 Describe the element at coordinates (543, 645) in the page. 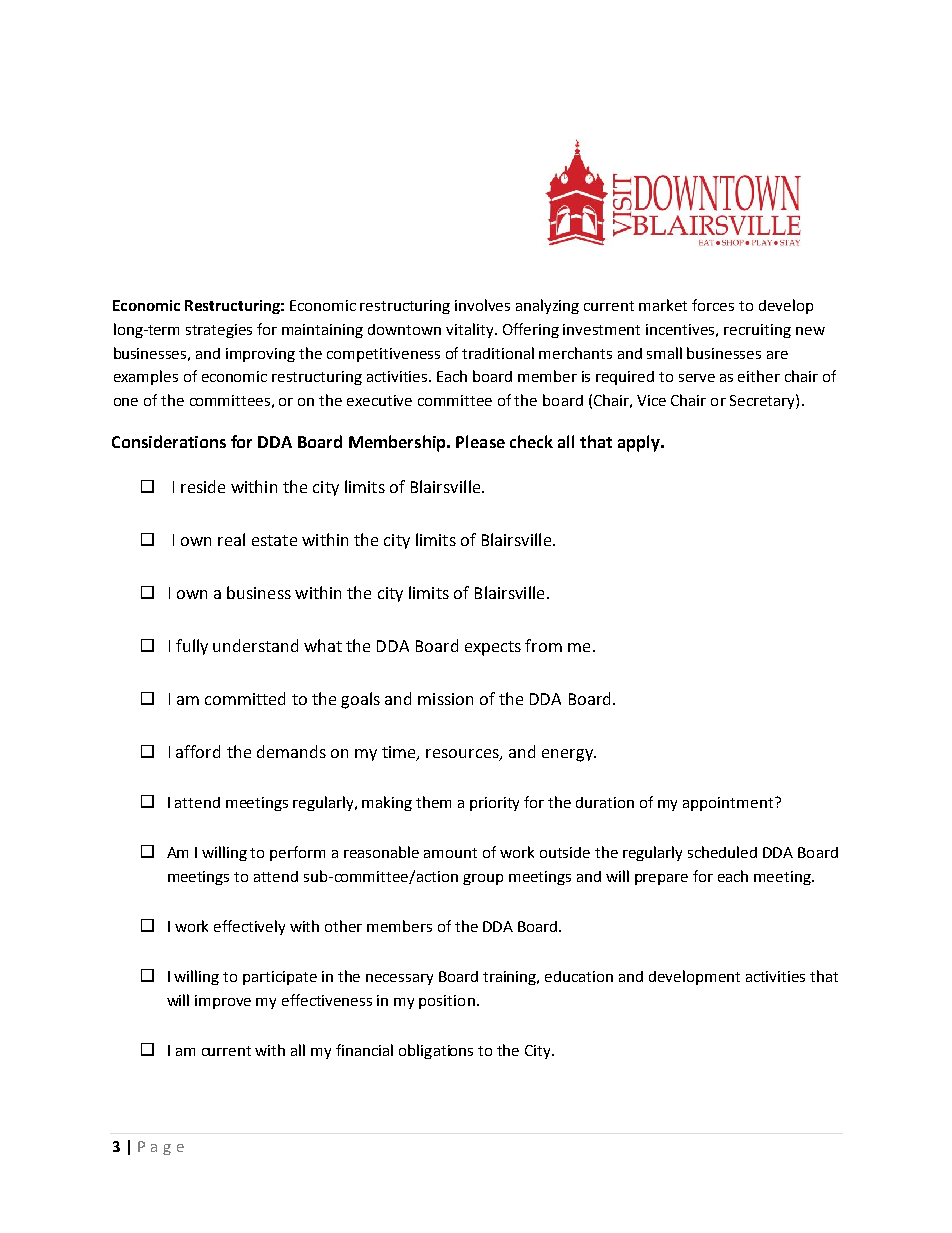

I see `from` at that location.
